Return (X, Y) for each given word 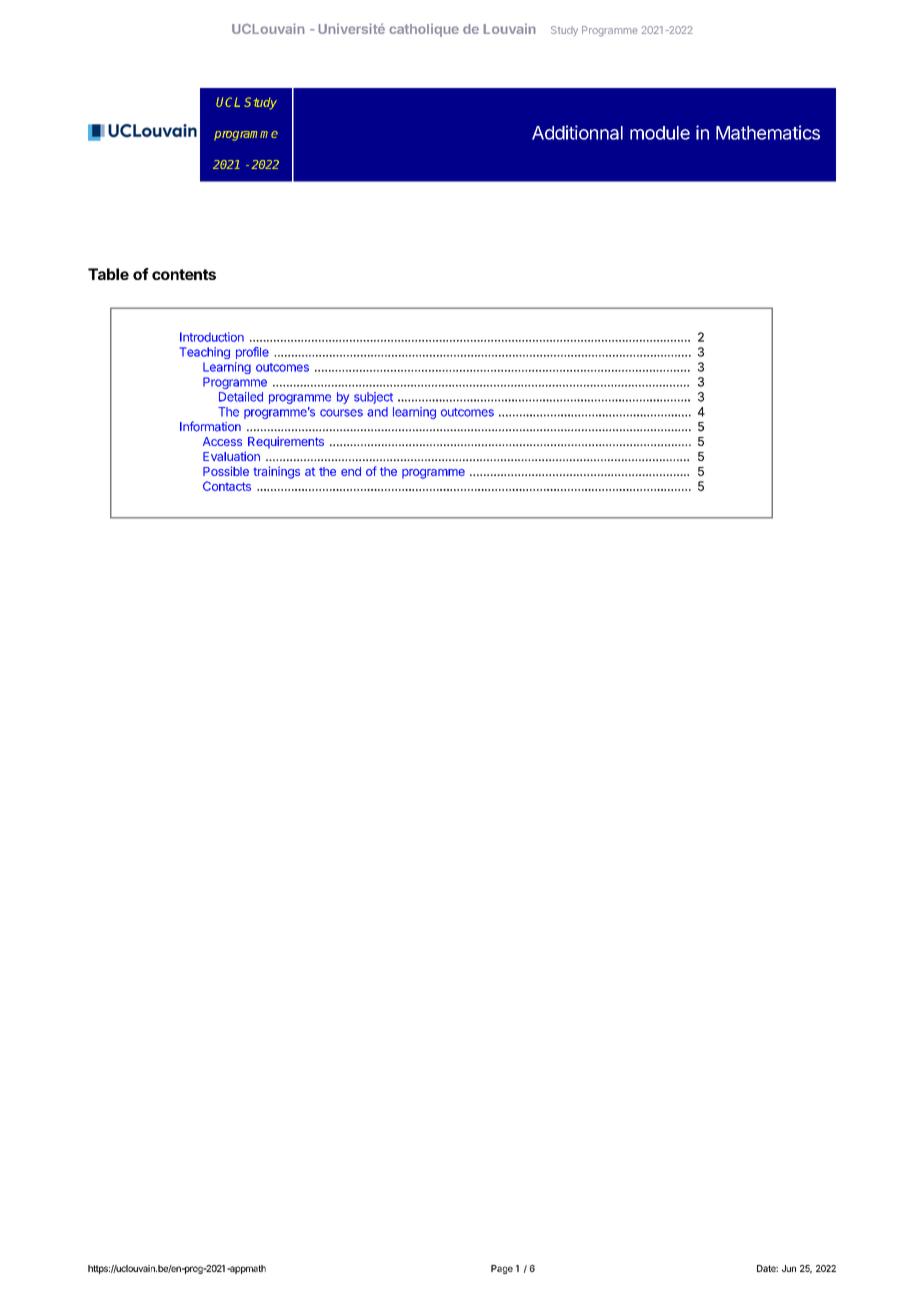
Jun (789, 1268)
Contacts (227, 486)
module (660, 133)
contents (184, 274)
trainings (276, 472)
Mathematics (768, 132)
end (351, 471)
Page (502, 1269)
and (377, 412)
